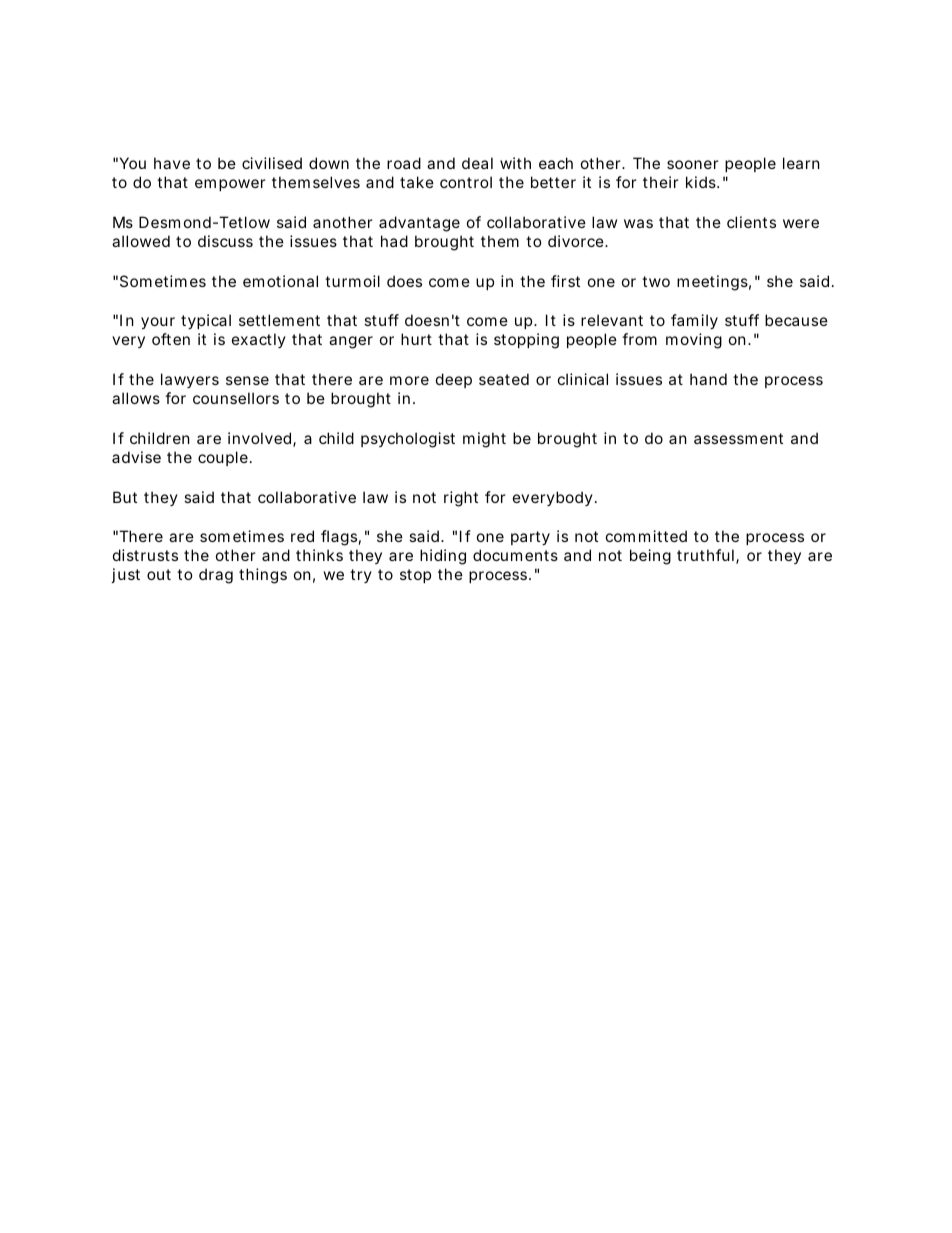 The image size is (952, 1233). Describe the element at coordinates (702, 182) in the screenshot. I see `kids` at that location.
